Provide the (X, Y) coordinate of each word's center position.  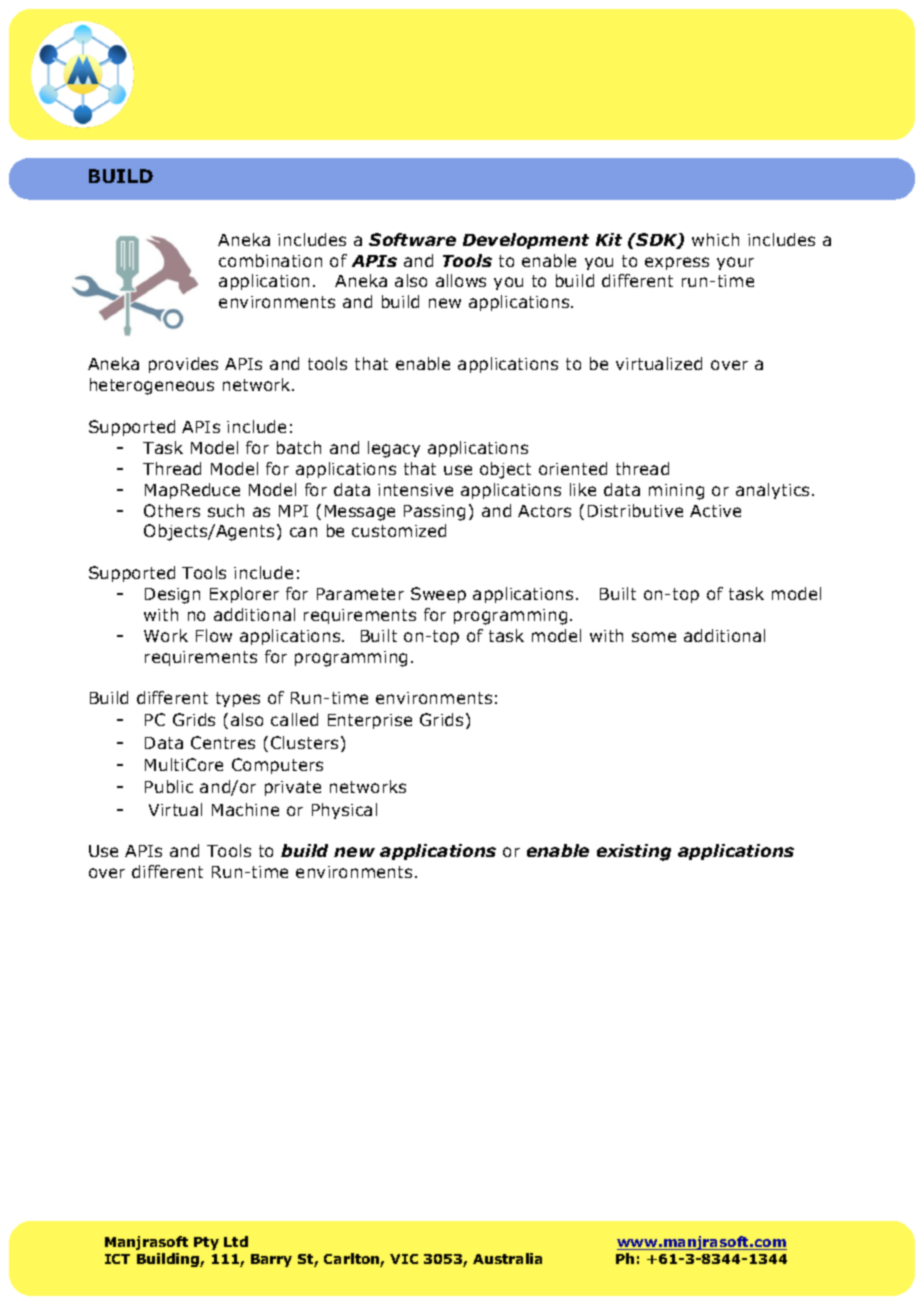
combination (270, 260)
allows (461, 280)
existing (634, 852)
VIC (404, 1259)
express (677, 263)
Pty (206, 1243)
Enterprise (370, 721)
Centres (223, 742)
